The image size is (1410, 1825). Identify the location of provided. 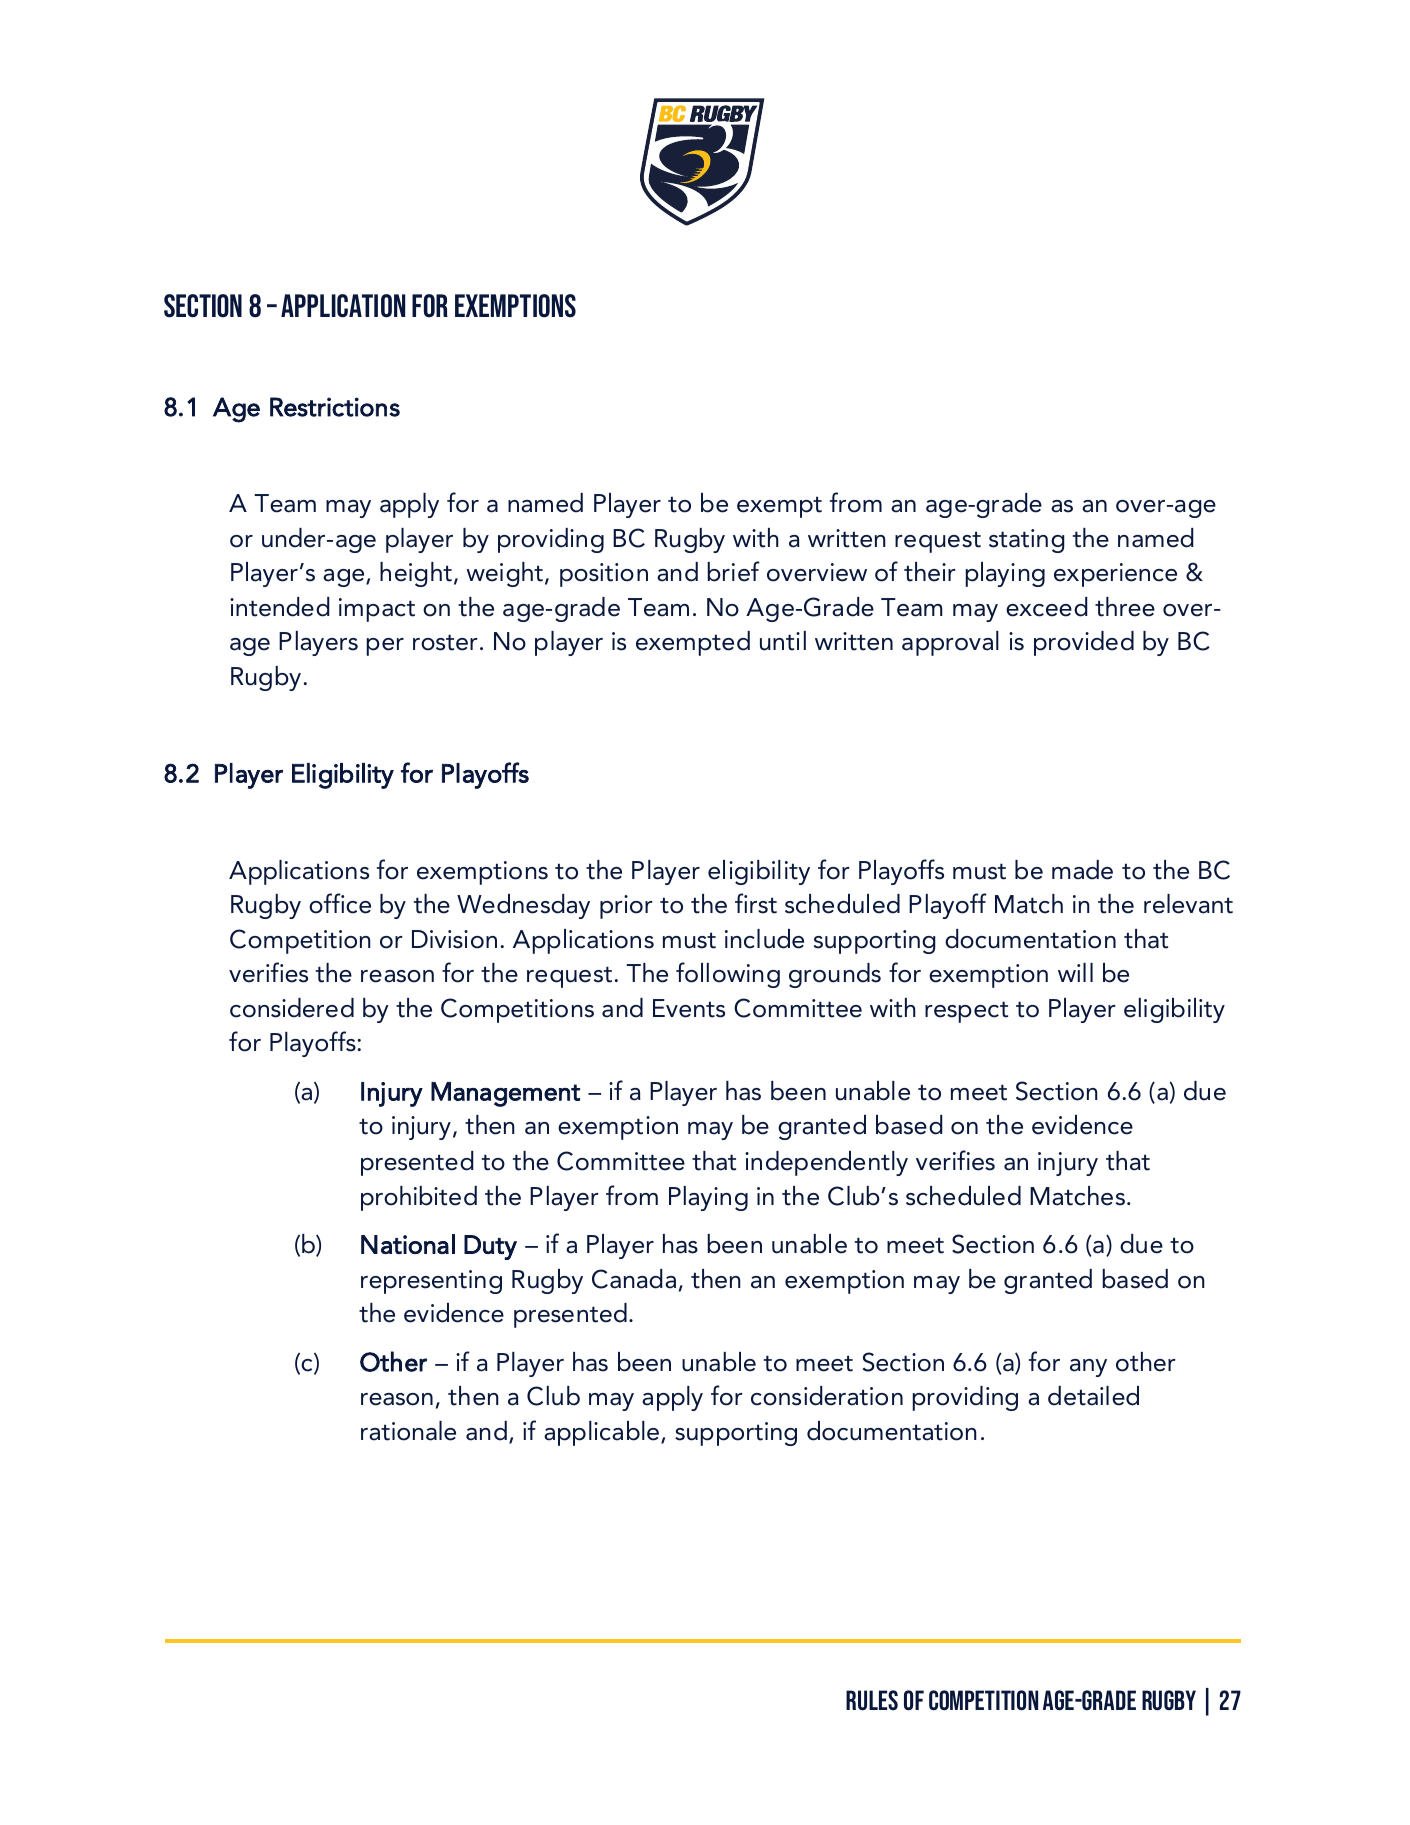
(1084, 643).
